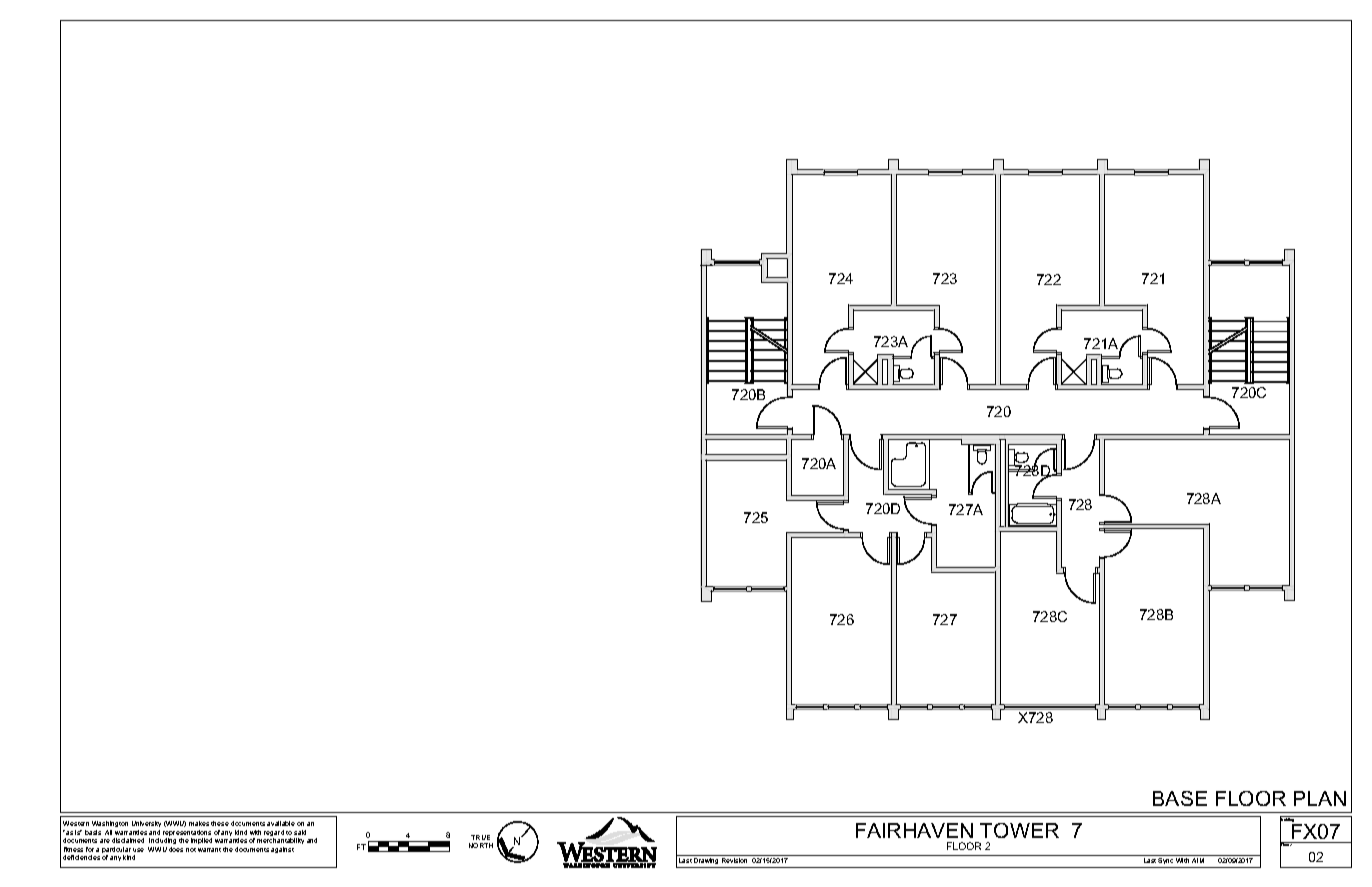 This document has width=1372, height=887. Describe the element at coordinates (480, 837) in the document. I see `TRUE` at that location.
